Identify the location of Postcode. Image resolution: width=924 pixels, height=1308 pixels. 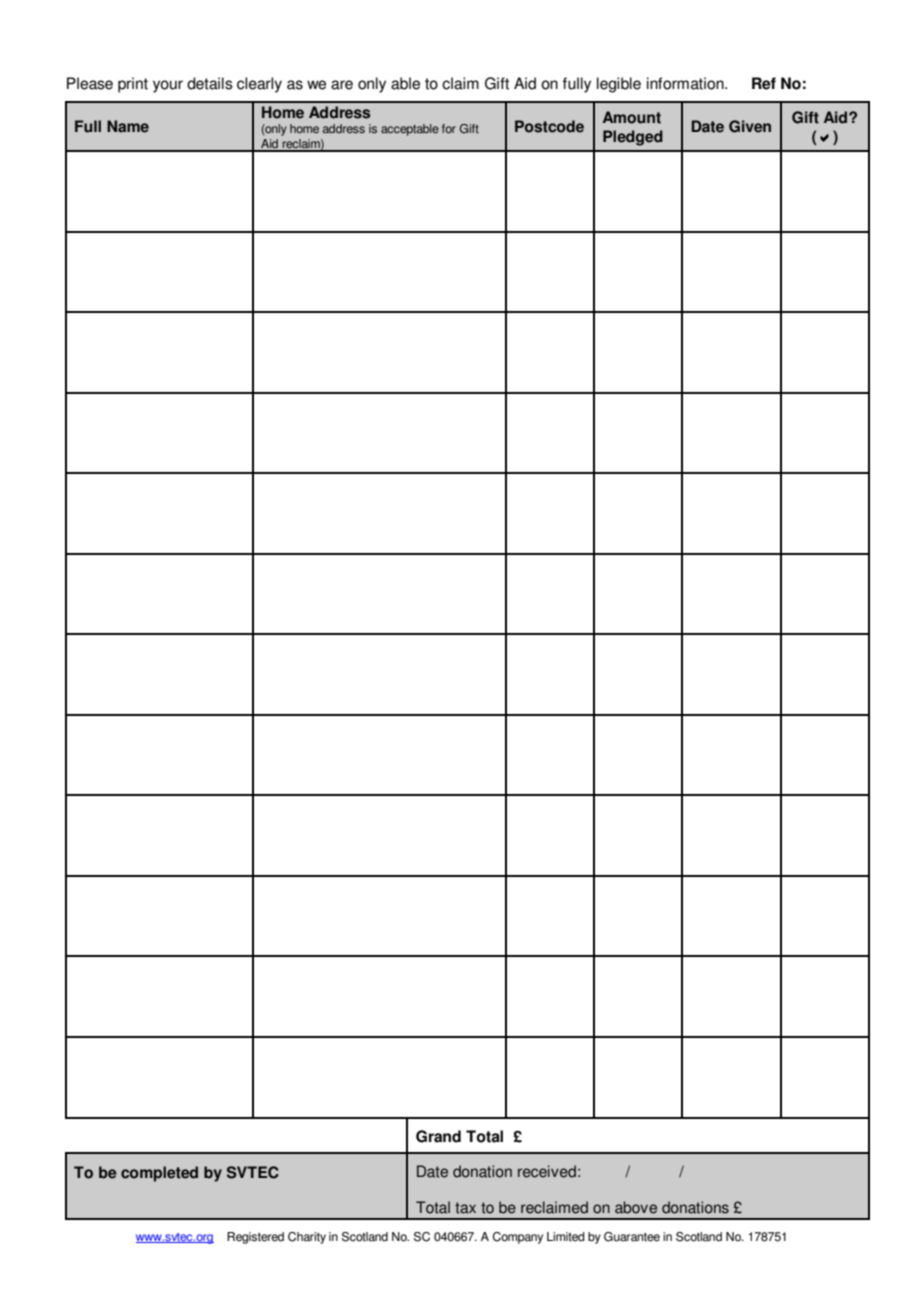
(549, 126).
